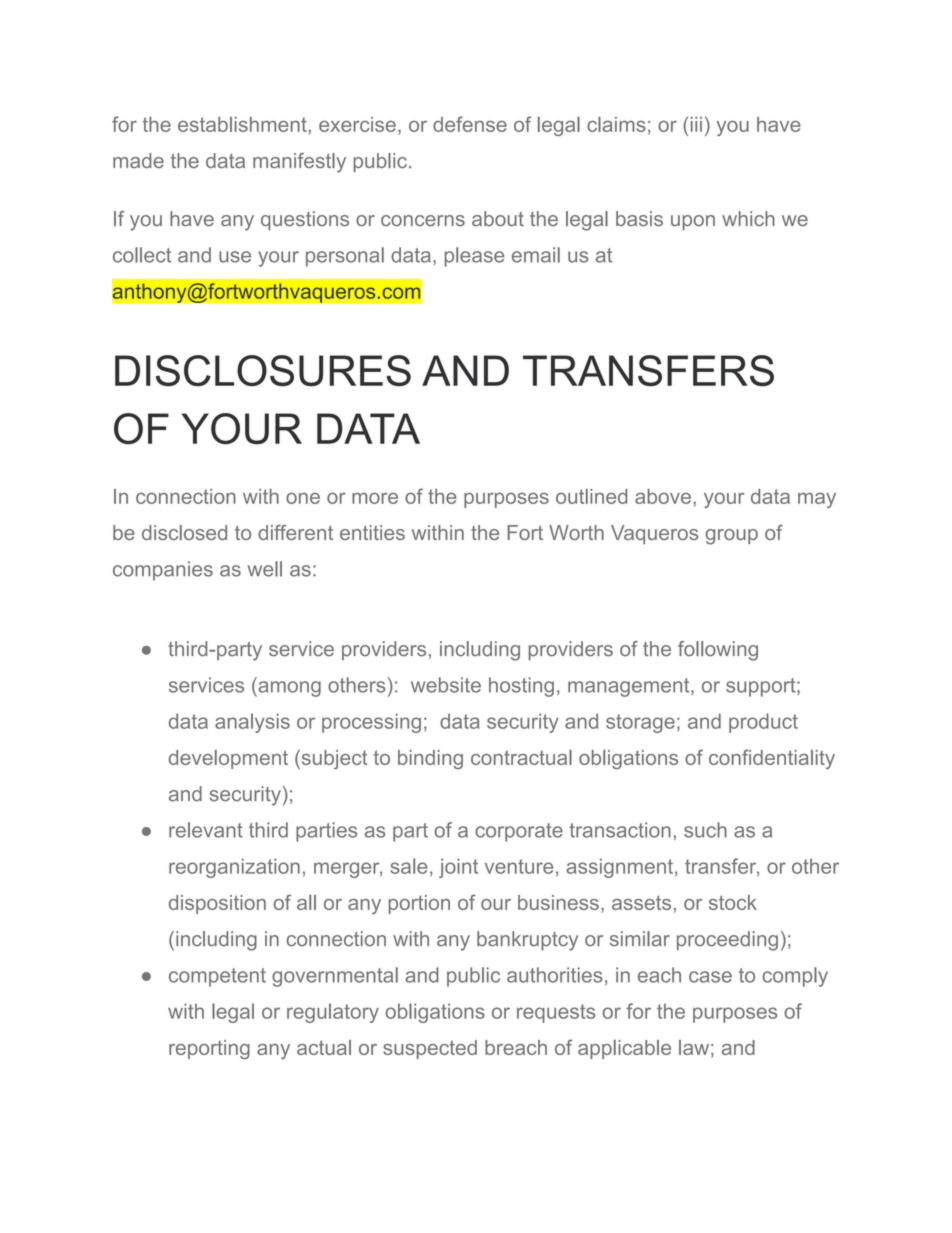 The width and height of the image is (952, 1233). I want to click on case, so click(710, 977).
